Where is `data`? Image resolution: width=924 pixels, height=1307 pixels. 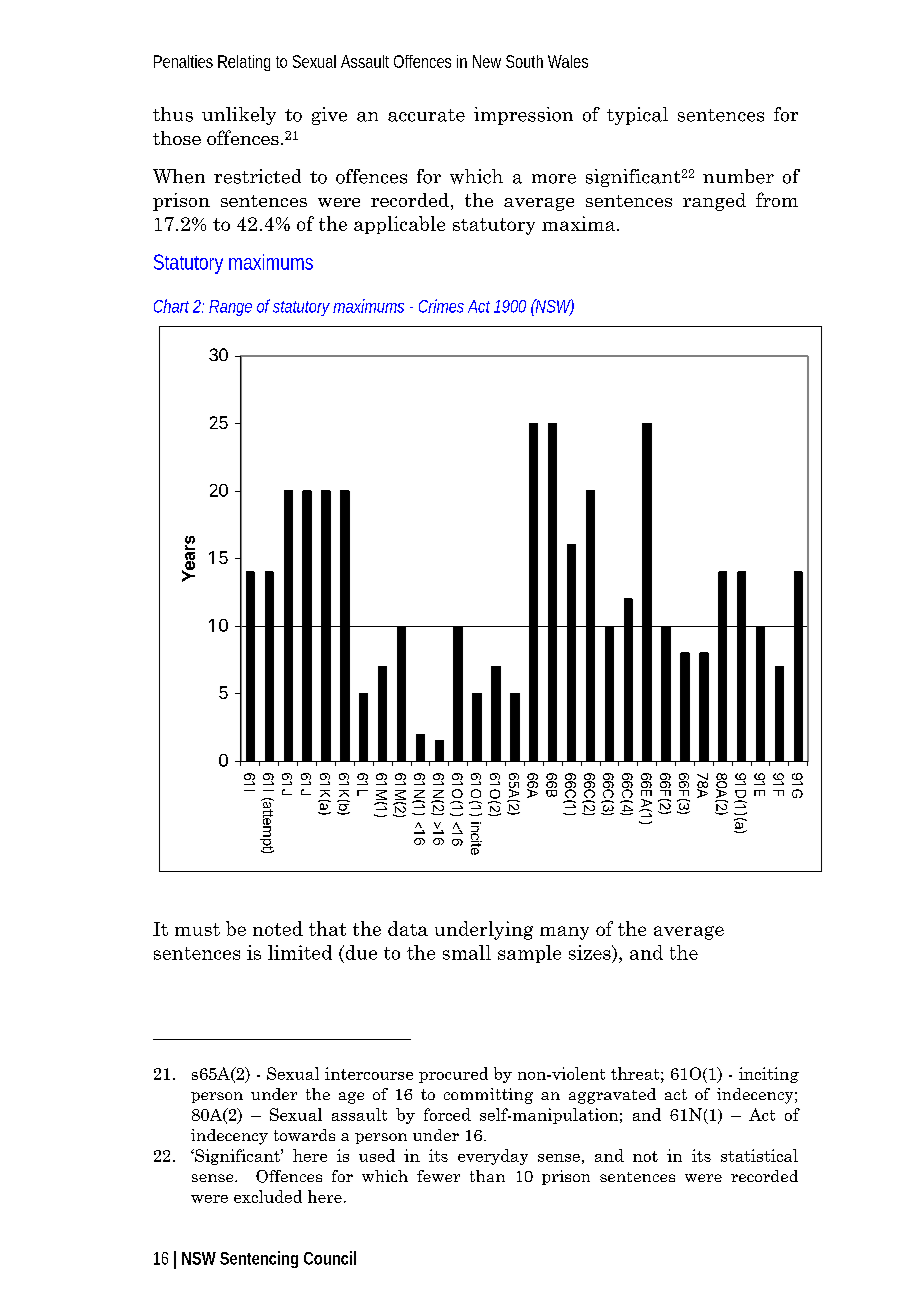 data is located at coordinates (408, 928).
